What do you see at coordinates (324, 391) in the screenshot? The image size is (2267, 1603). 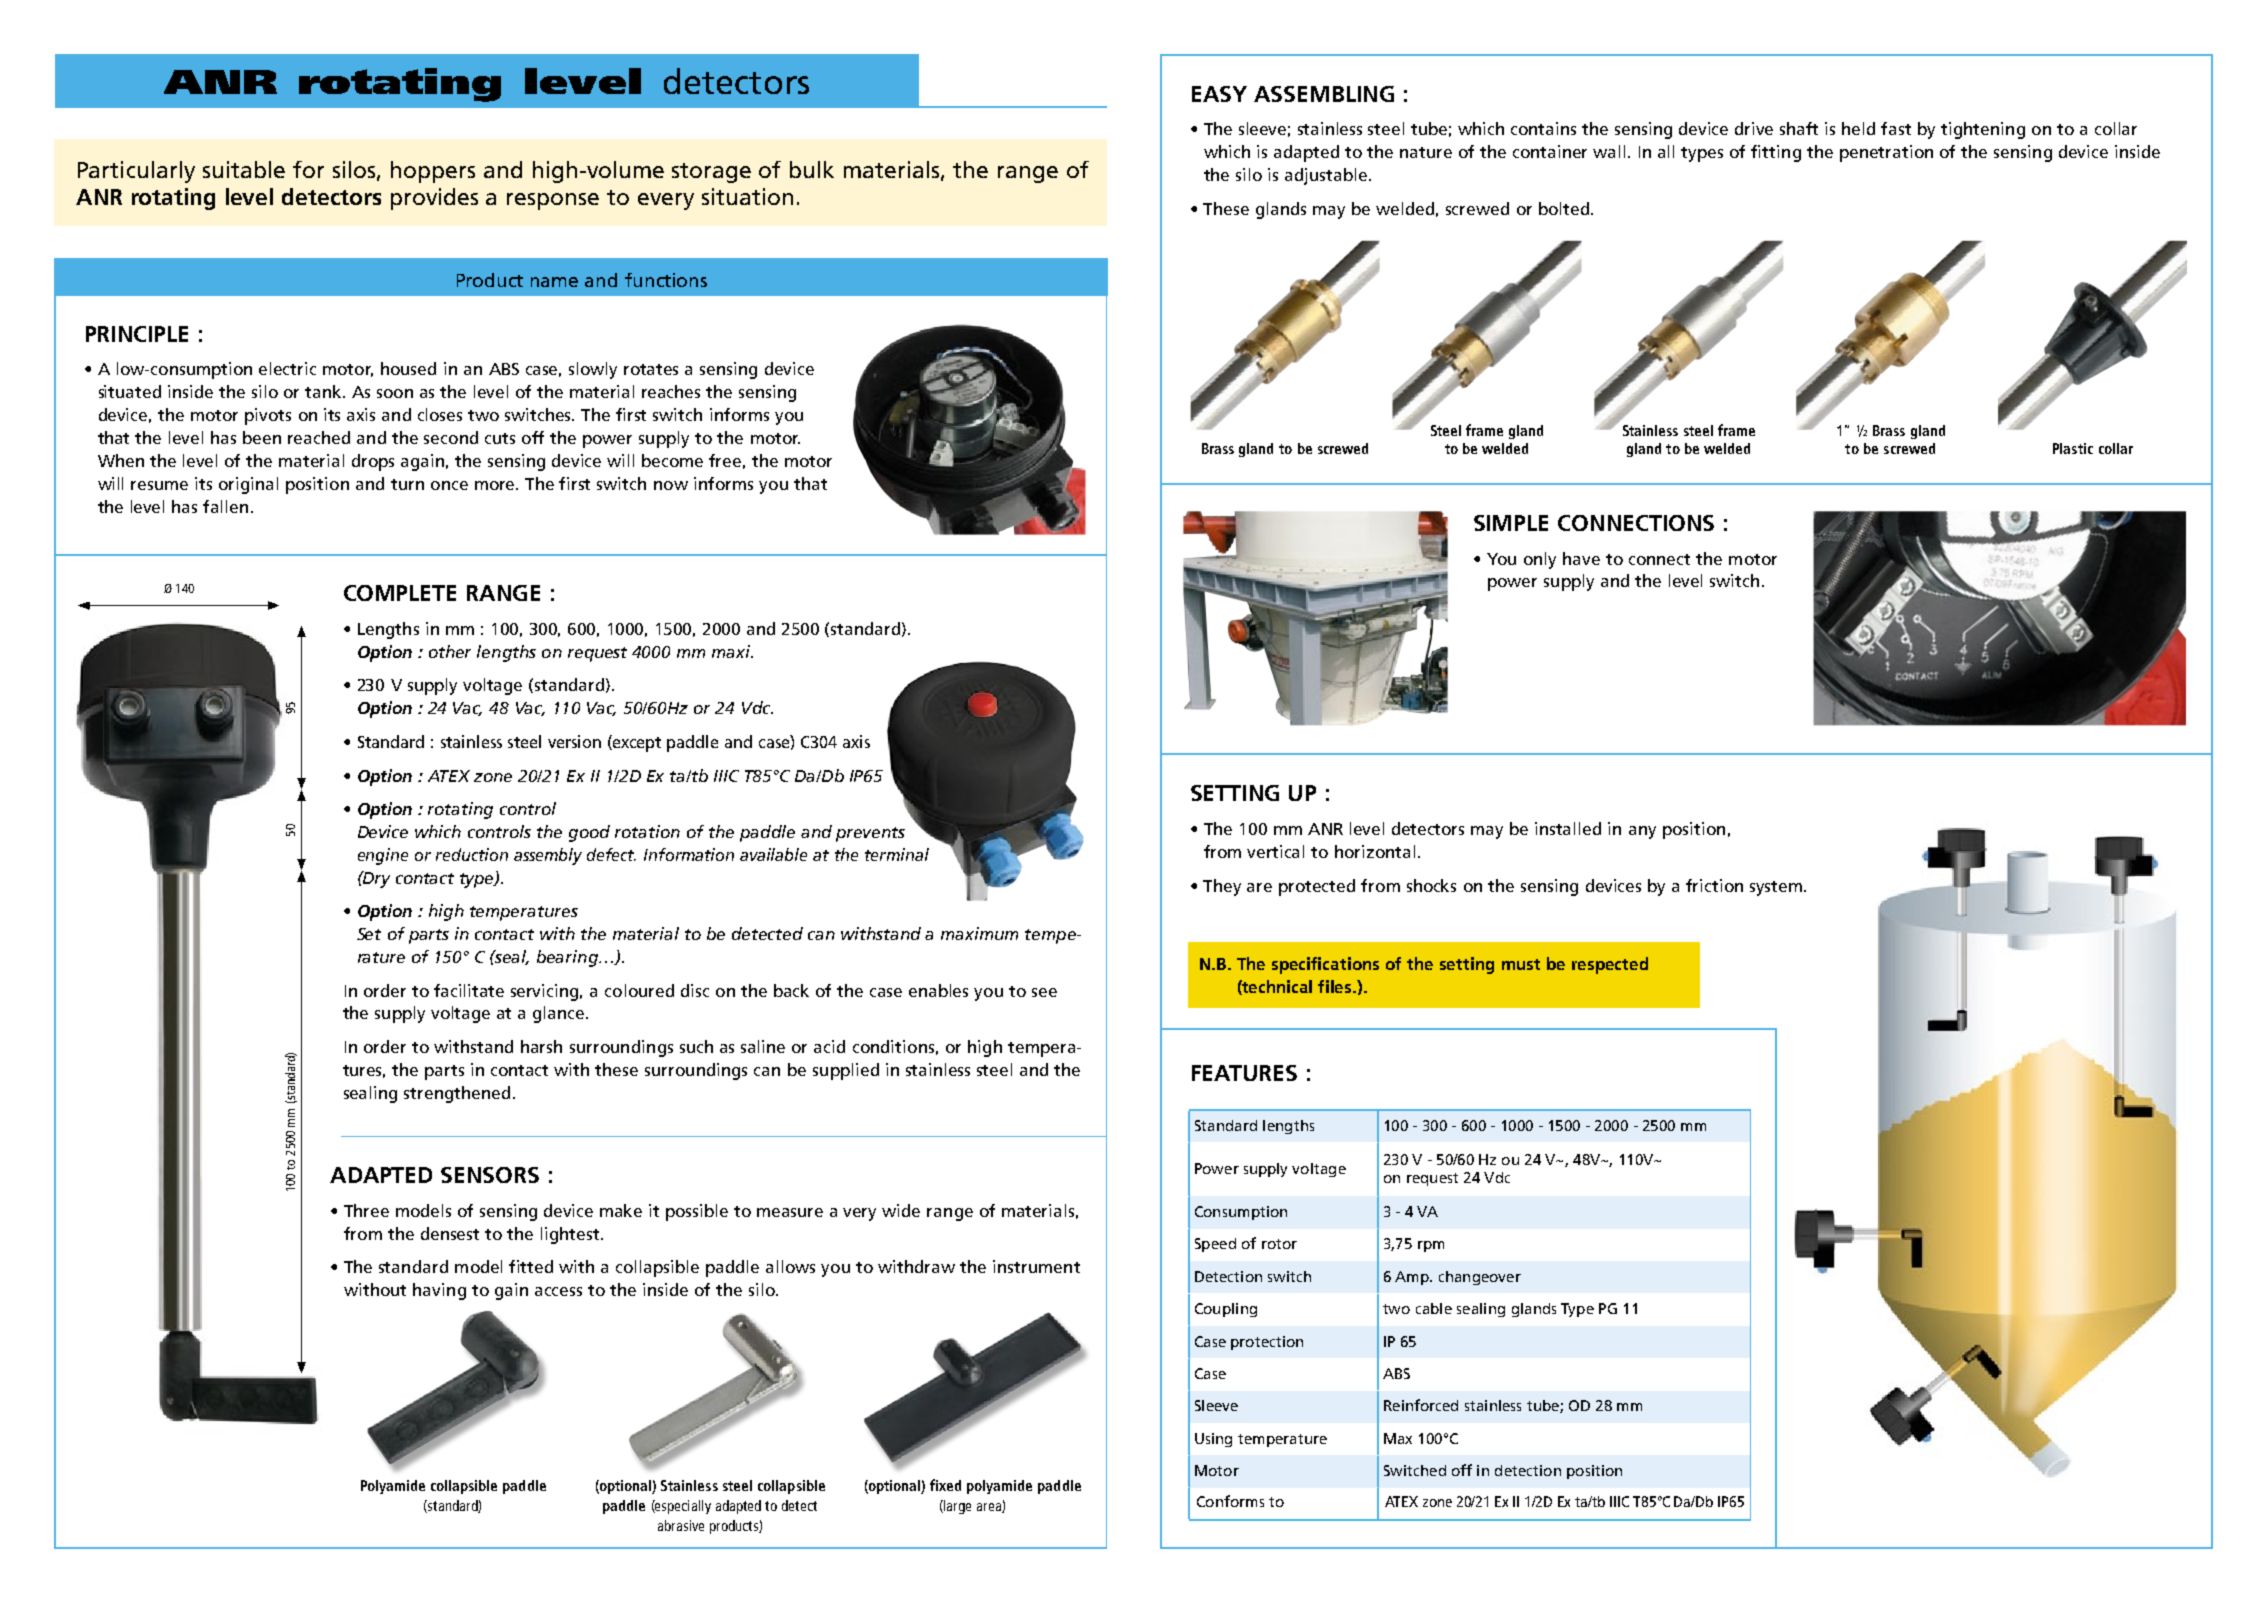 I see `tank` at bounding box center [324, 391].
